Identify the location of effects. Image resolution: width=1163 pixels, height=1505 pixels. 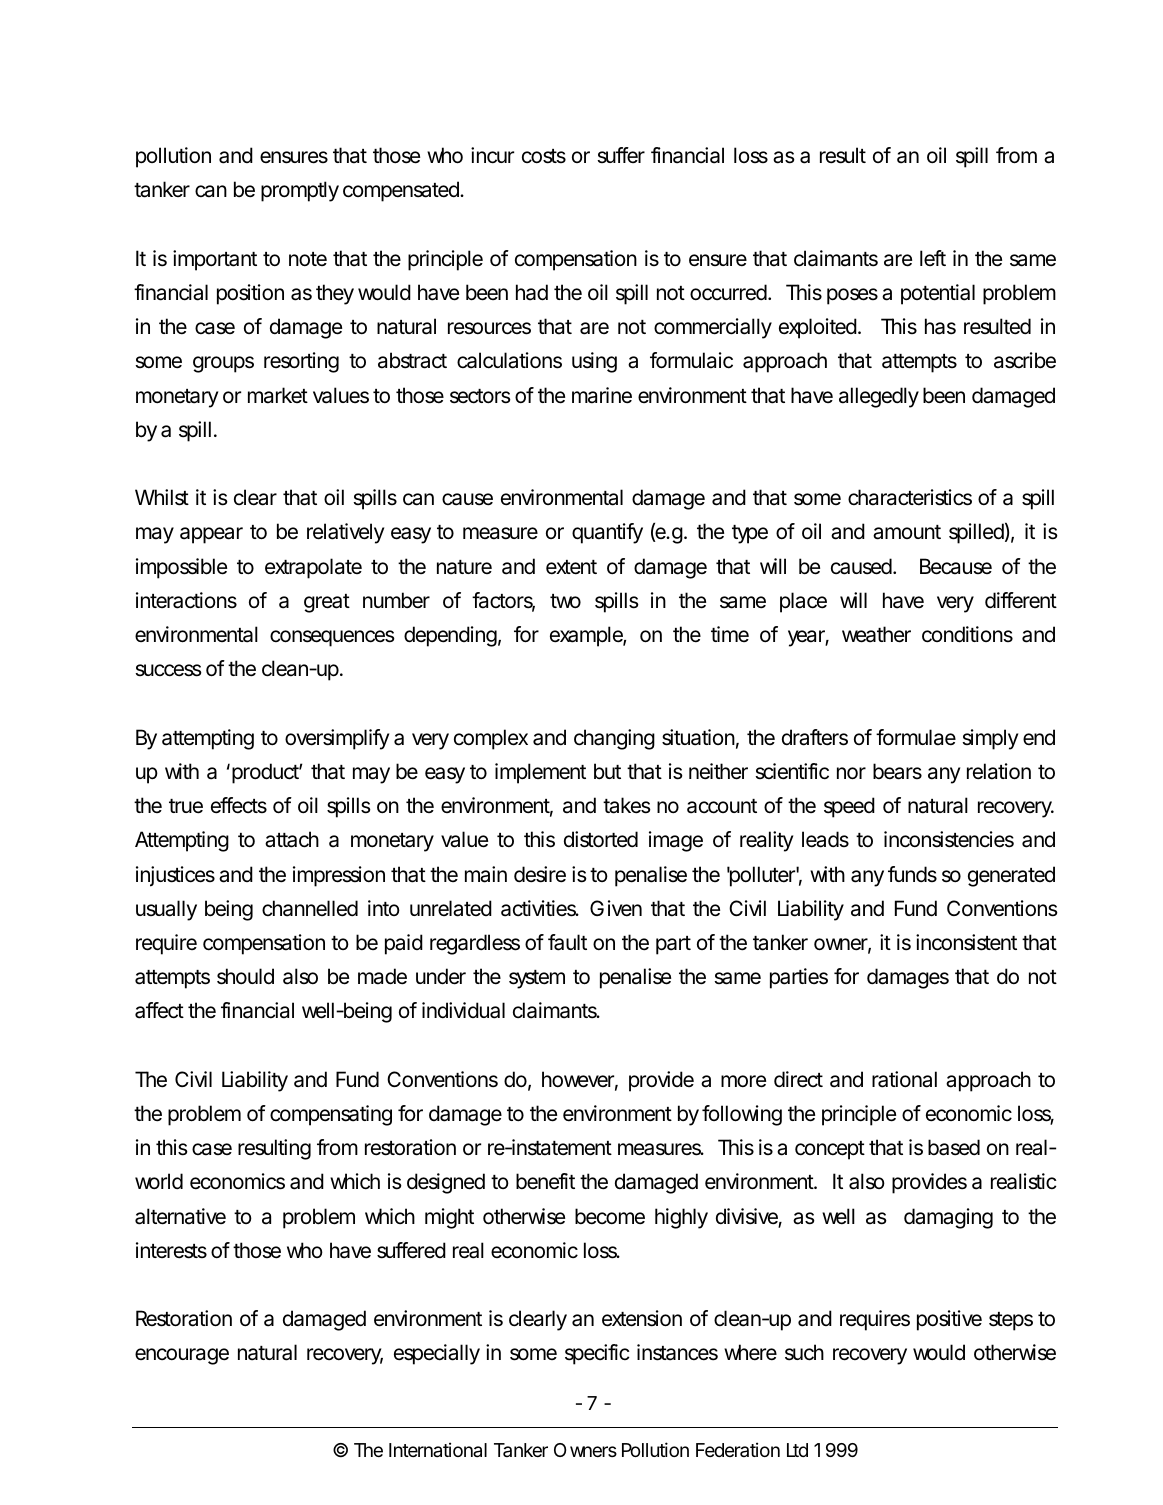
(239, 805).
